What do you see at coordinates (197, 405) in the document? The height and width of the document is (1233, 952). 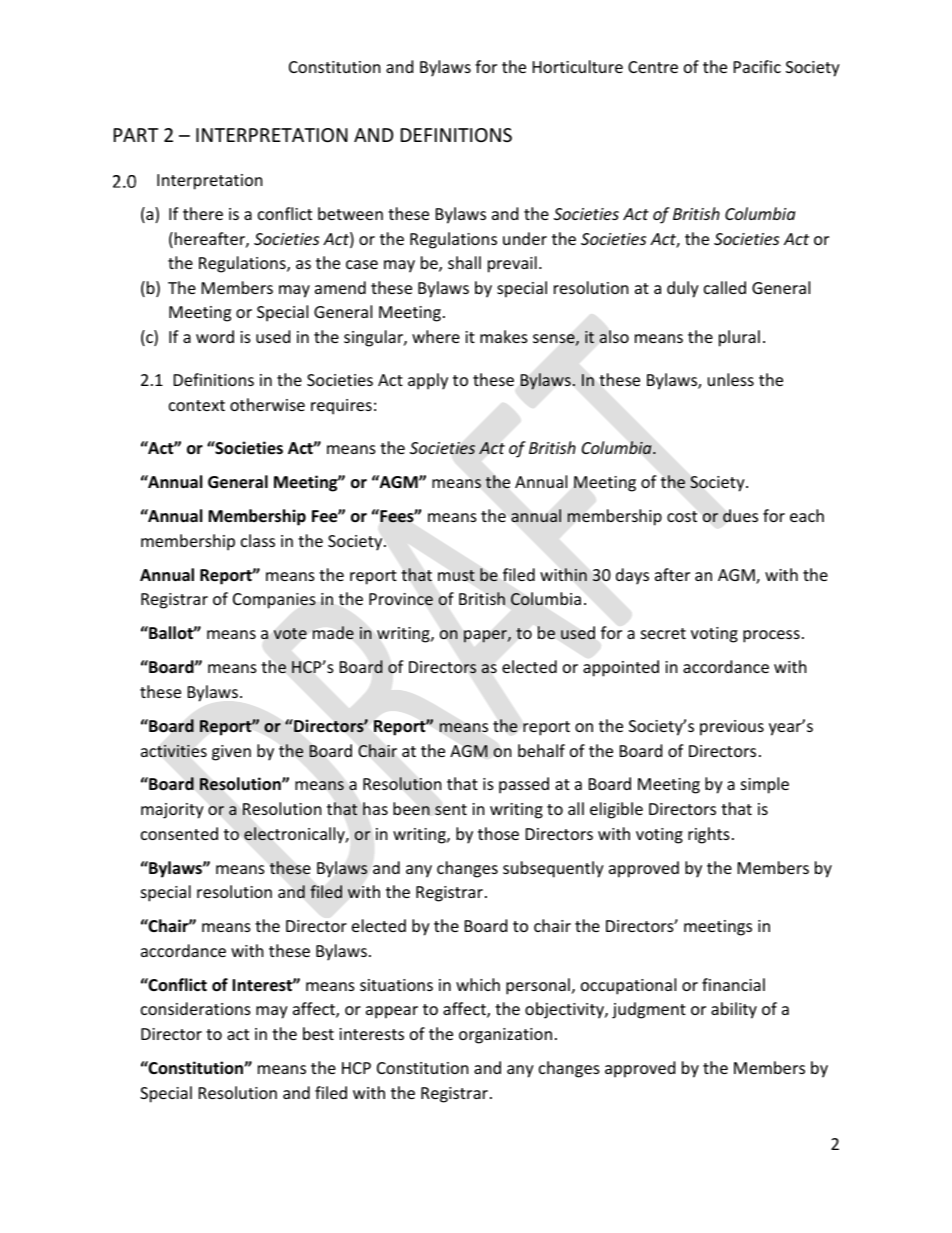 I see `context` at bounding box center [197, 405].
